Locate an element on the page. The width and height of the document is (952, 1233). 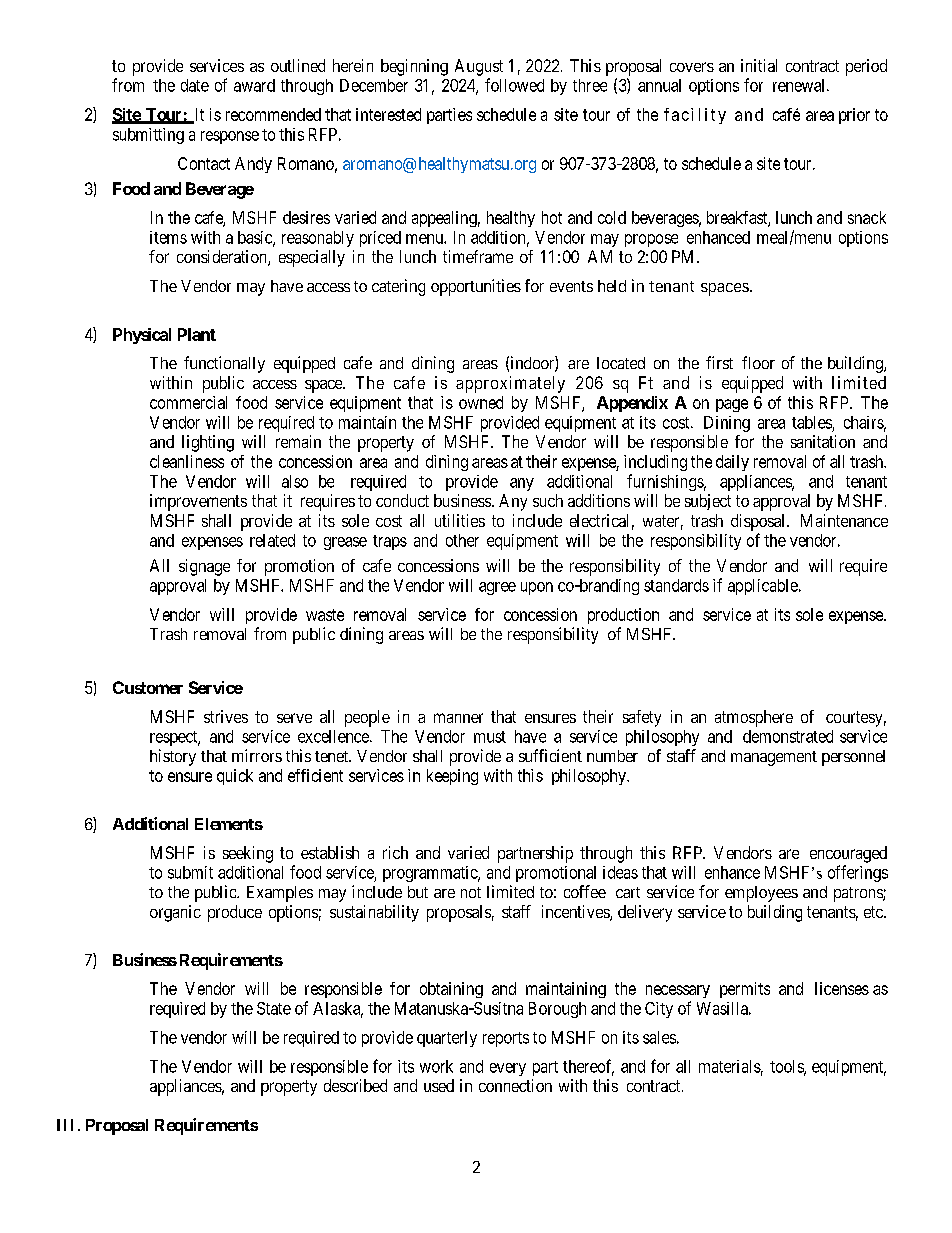
III is located at coordinates (65, 1125).
